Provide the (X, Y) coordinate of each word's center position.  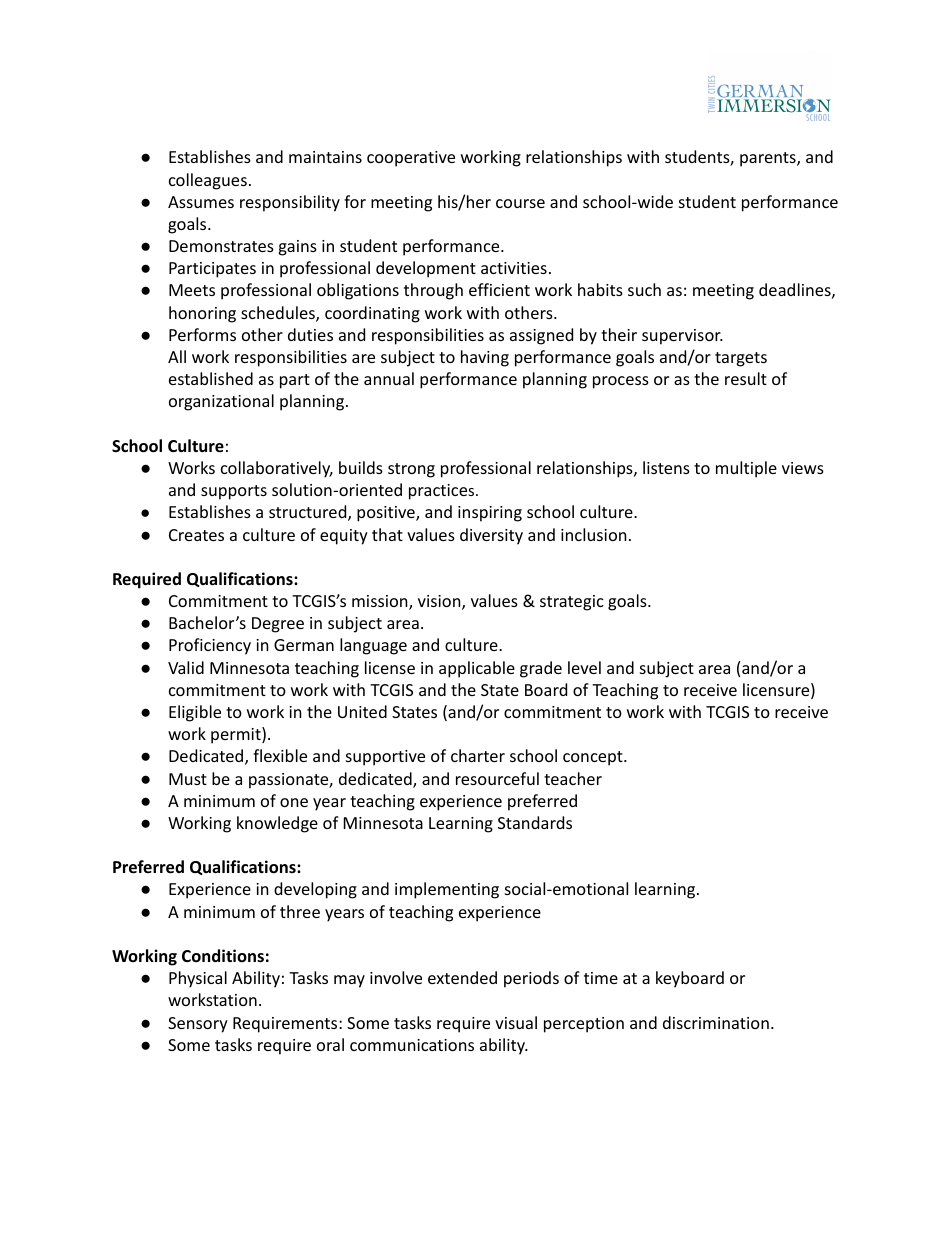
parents (769, 159)
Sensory (198, 1025)
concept (594, 758)
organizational (221, 402)
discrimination (716, 1022)
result (746, 378)
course (520, 203)
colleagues (208, 181)
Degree (278, 625)
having (485, 358)
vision (440, 602)
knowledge (277, 824)
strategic (572, 603)
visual (516, 1022)
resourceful (497, 778)
